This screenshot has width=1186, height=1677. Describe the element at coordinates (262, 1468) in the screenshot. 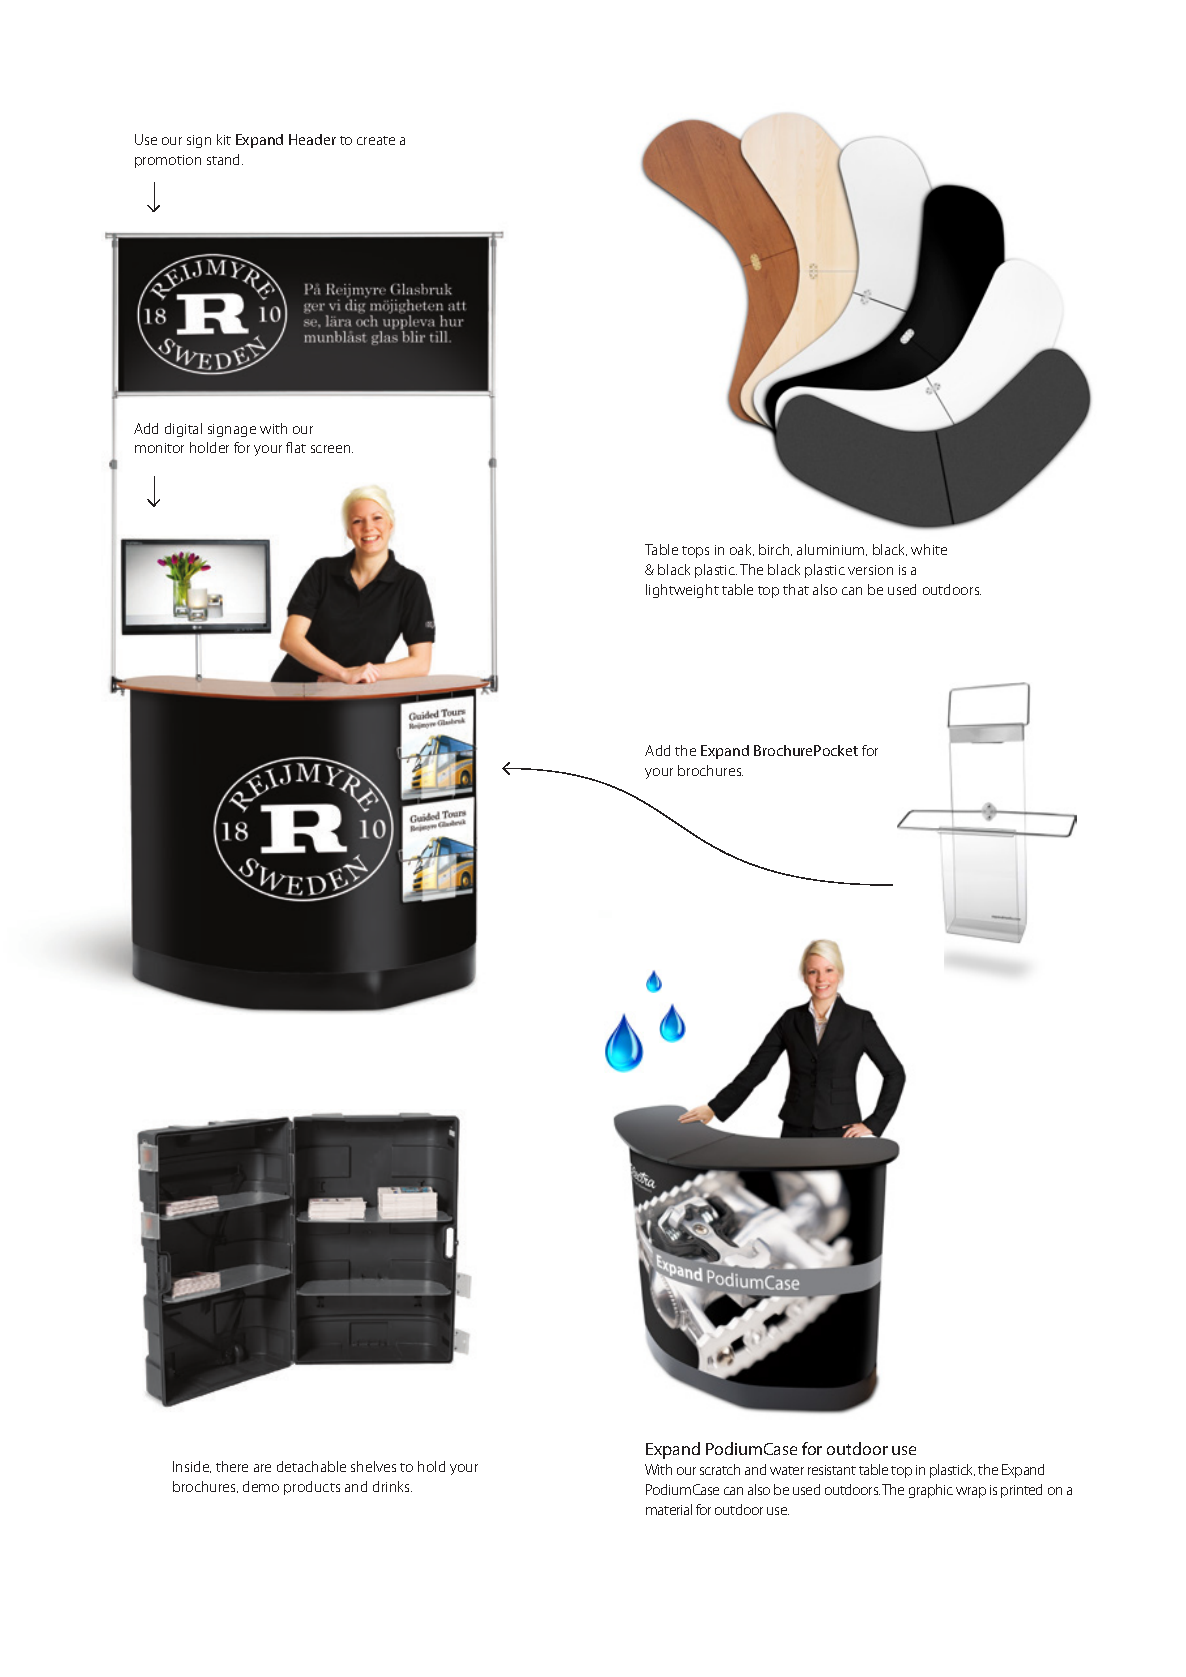

I see `are` at that location.
